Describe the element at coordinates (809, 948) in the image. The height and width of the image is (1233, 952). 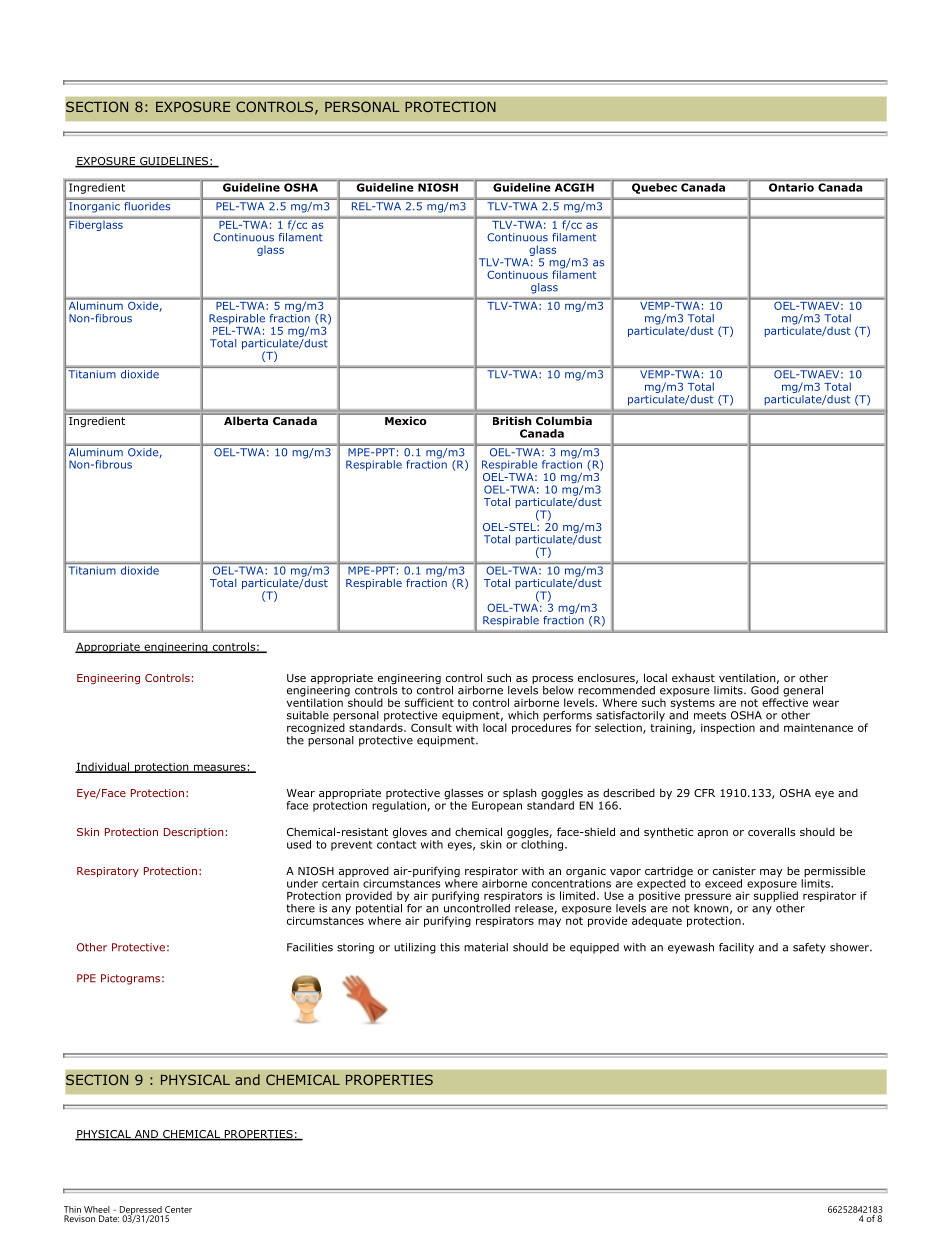
I see `safety` at that location.
